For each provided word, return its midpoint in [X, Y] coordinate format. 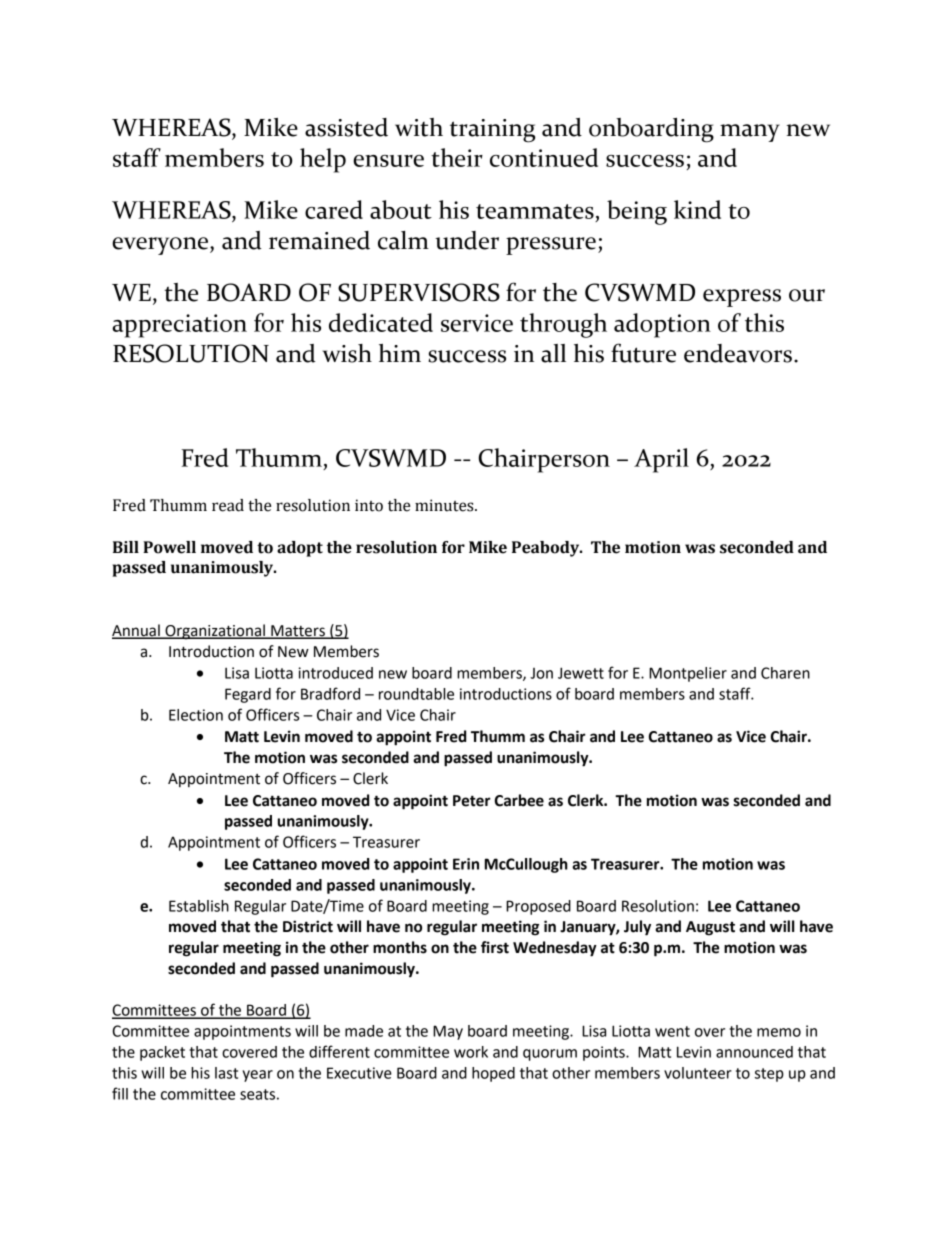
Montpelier [688, 674]
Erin [466, 864]
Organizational [215, 632]
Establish [199, 906]
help [323, 160]
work [471, 1052]
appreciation [179, 326]
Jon [541, 673]
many [750, 133]
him [400, 353]
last [226, 1073]
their [457, 157]
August [710, 928]
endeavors [739, 353]
